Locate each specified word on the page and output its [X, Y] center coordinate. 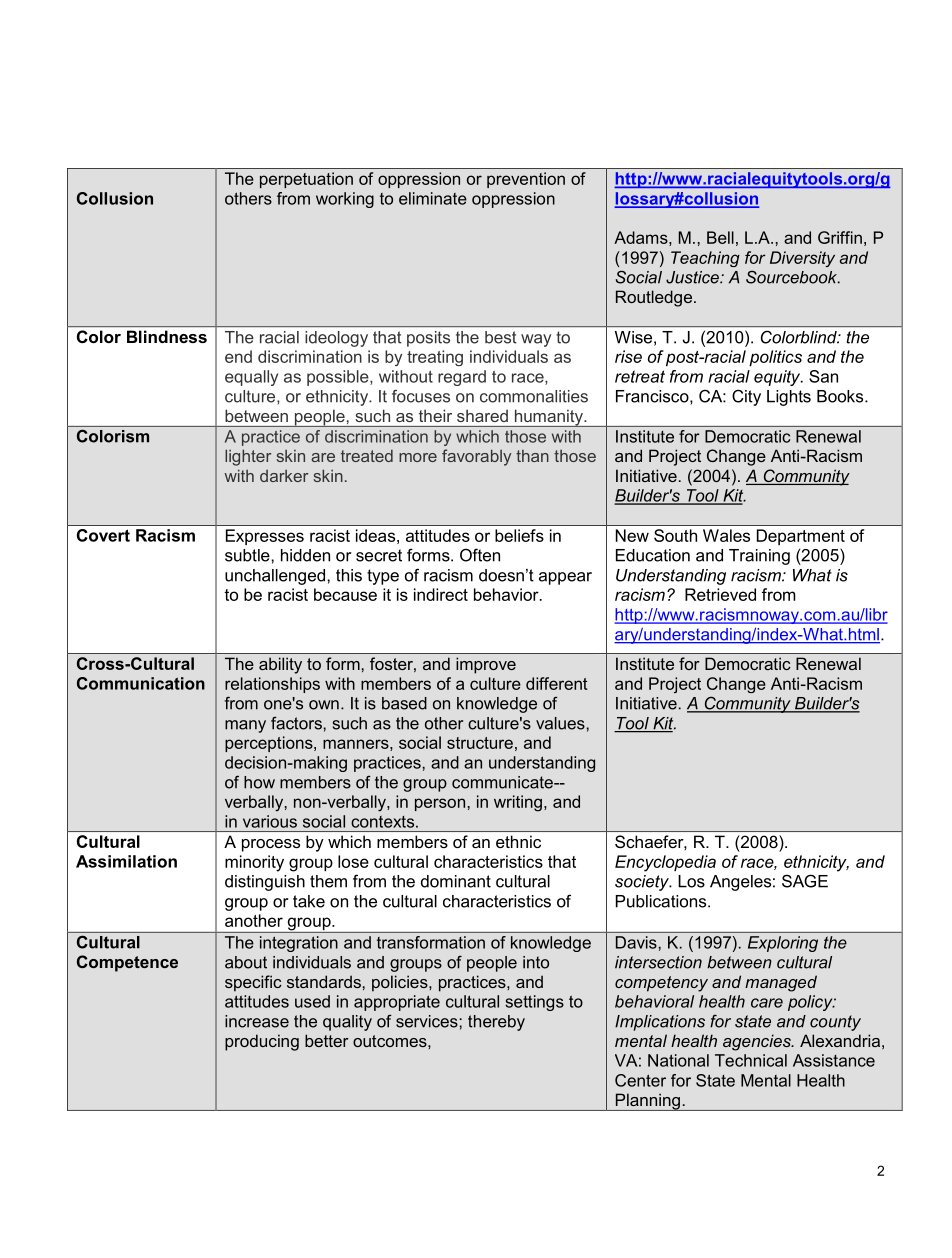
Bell [720, 237]
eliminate [433, 198]
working [345, 200]
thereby [496, 1023]
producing [262, 1042]
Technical [751, 1060]
